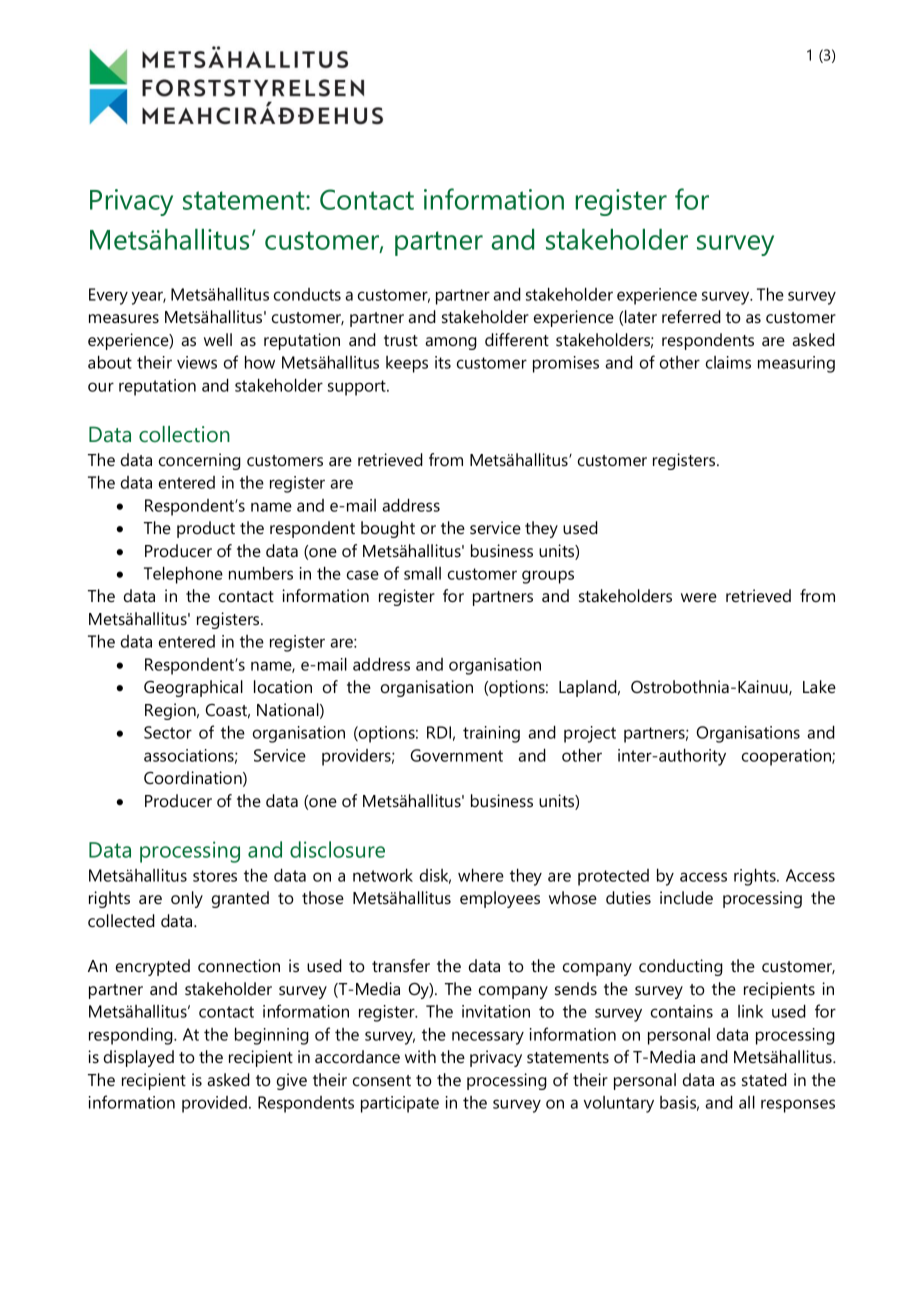 The height and width of the image is (1308, 924). What do you see at coordinates (699, 597) in the image?
I see `were` at bounding box center [699, 597].
